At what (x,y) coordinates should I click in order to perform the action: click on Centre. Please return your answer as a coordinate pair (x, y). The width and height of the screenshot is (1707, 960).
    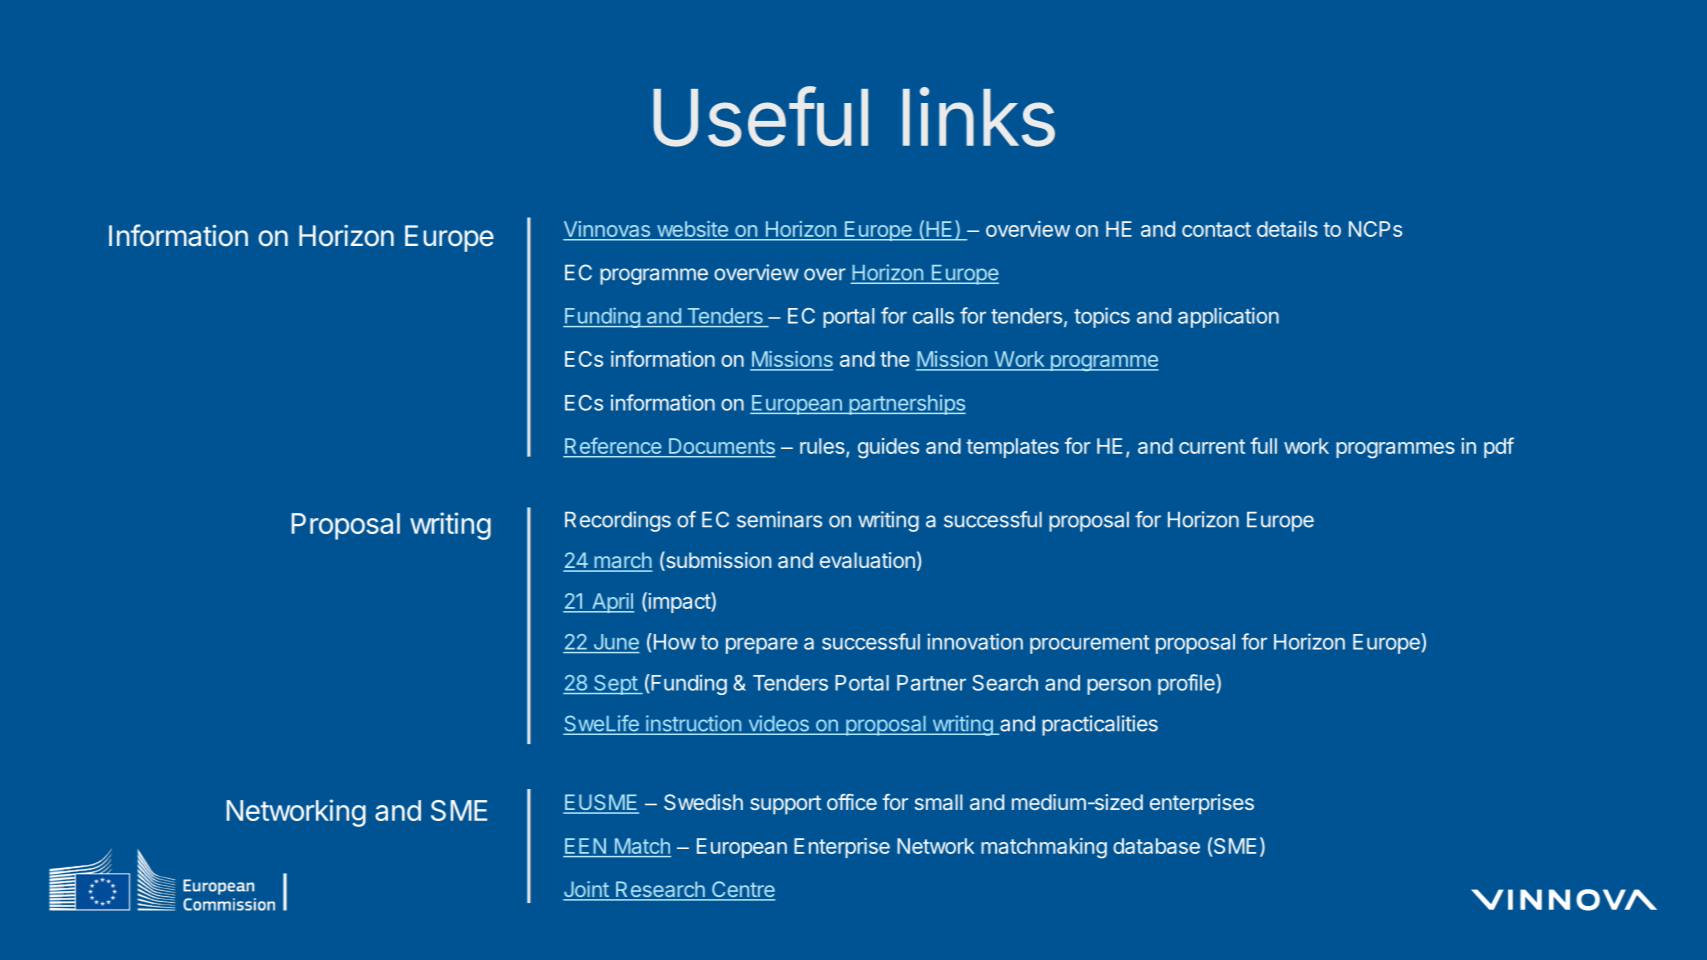
    Looking at the image, I should click on (742, 890).
